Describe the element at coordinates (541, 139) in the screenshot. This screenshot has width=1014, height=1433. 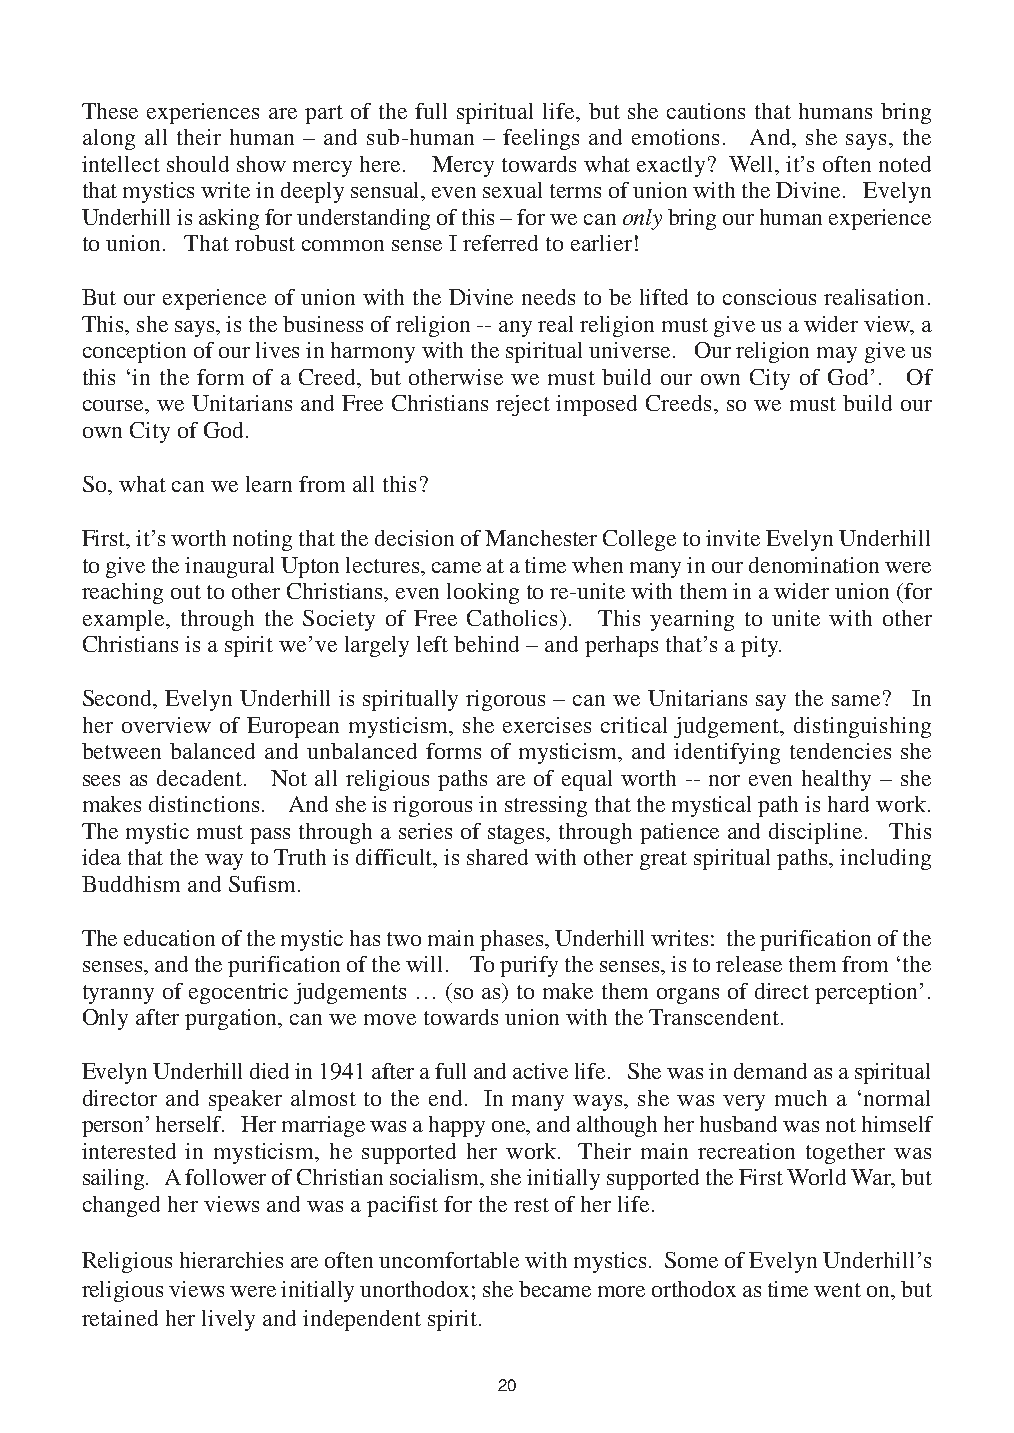
I see `feelings` at that location.
